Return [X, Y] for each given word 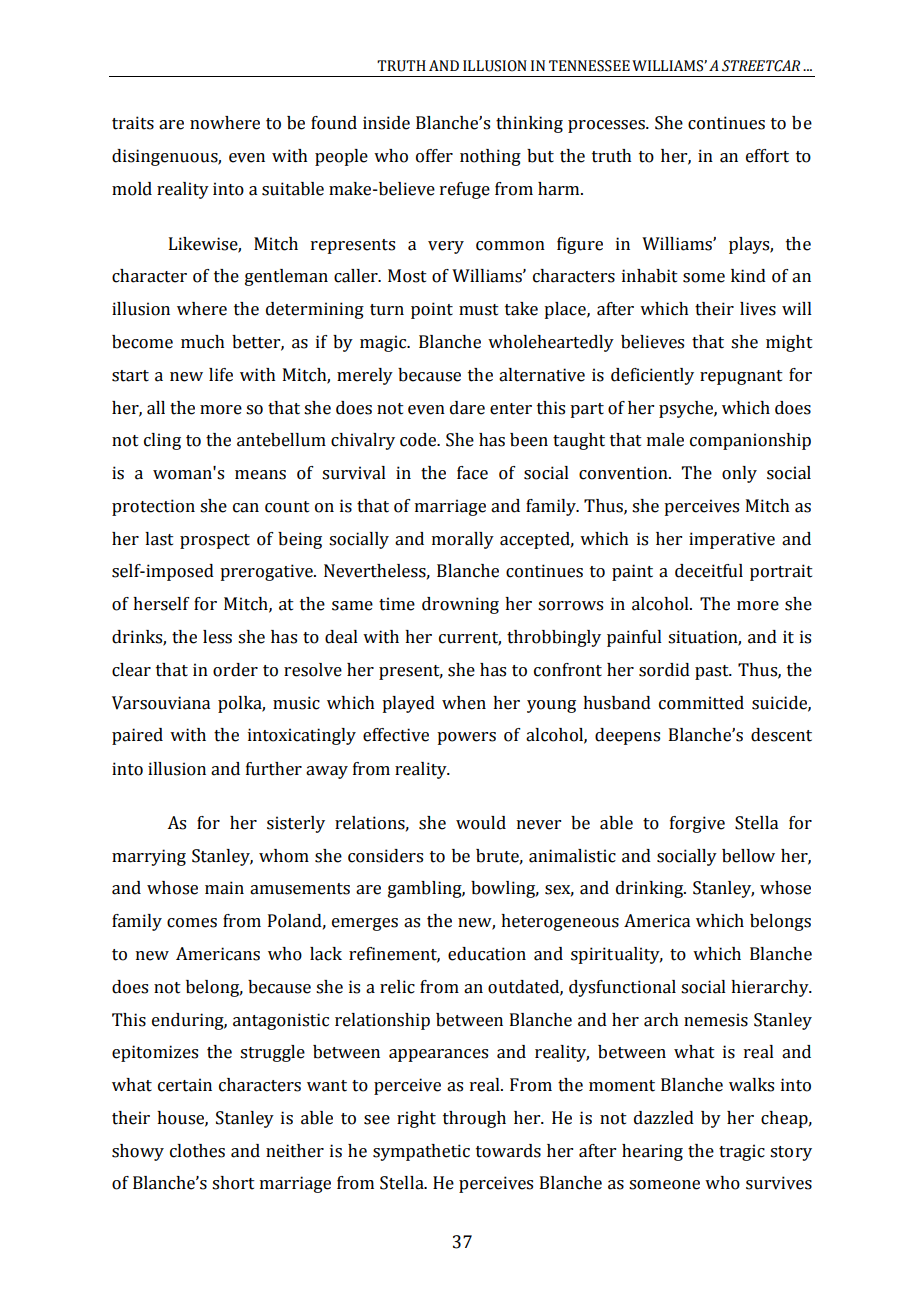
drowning [460, 605]
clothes [197, 1151]
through [474, 1119]
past [713, 672]
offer [434, 156]
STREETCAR [761, 66]
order [235, 670]
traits [133, 123]
